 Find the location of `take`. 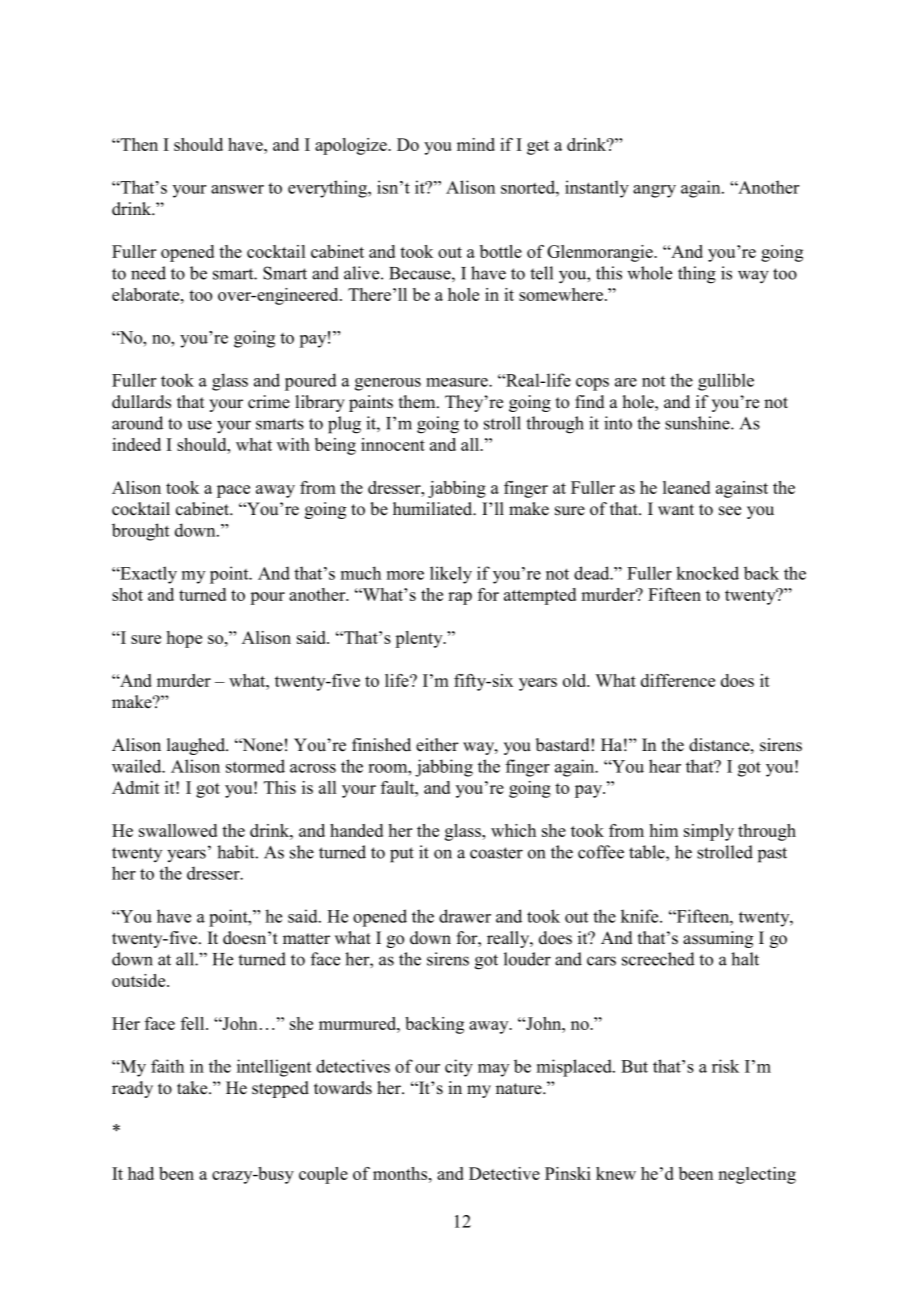

take is located at coordinates (193, 1088).
